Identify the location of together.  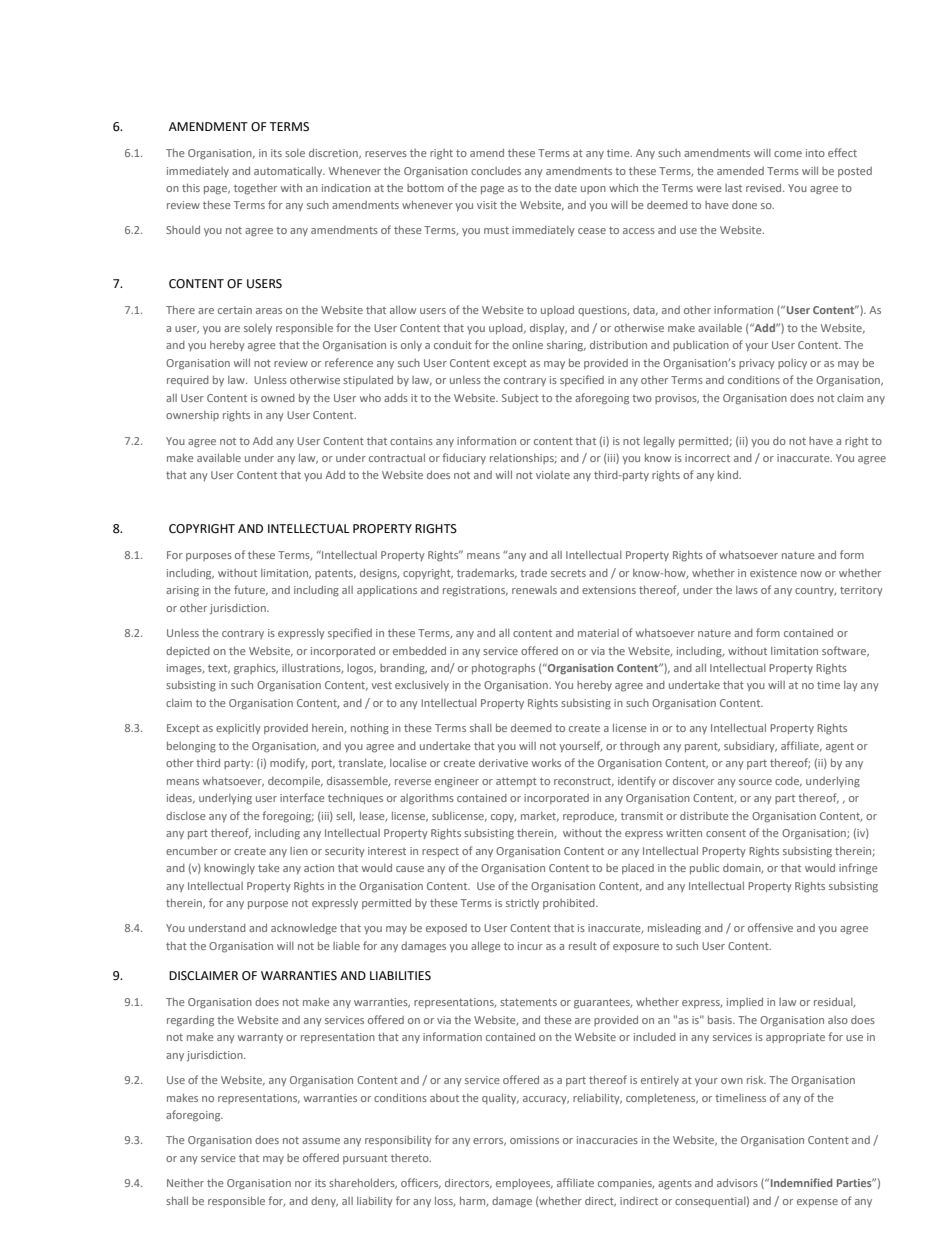
(255, 189).
